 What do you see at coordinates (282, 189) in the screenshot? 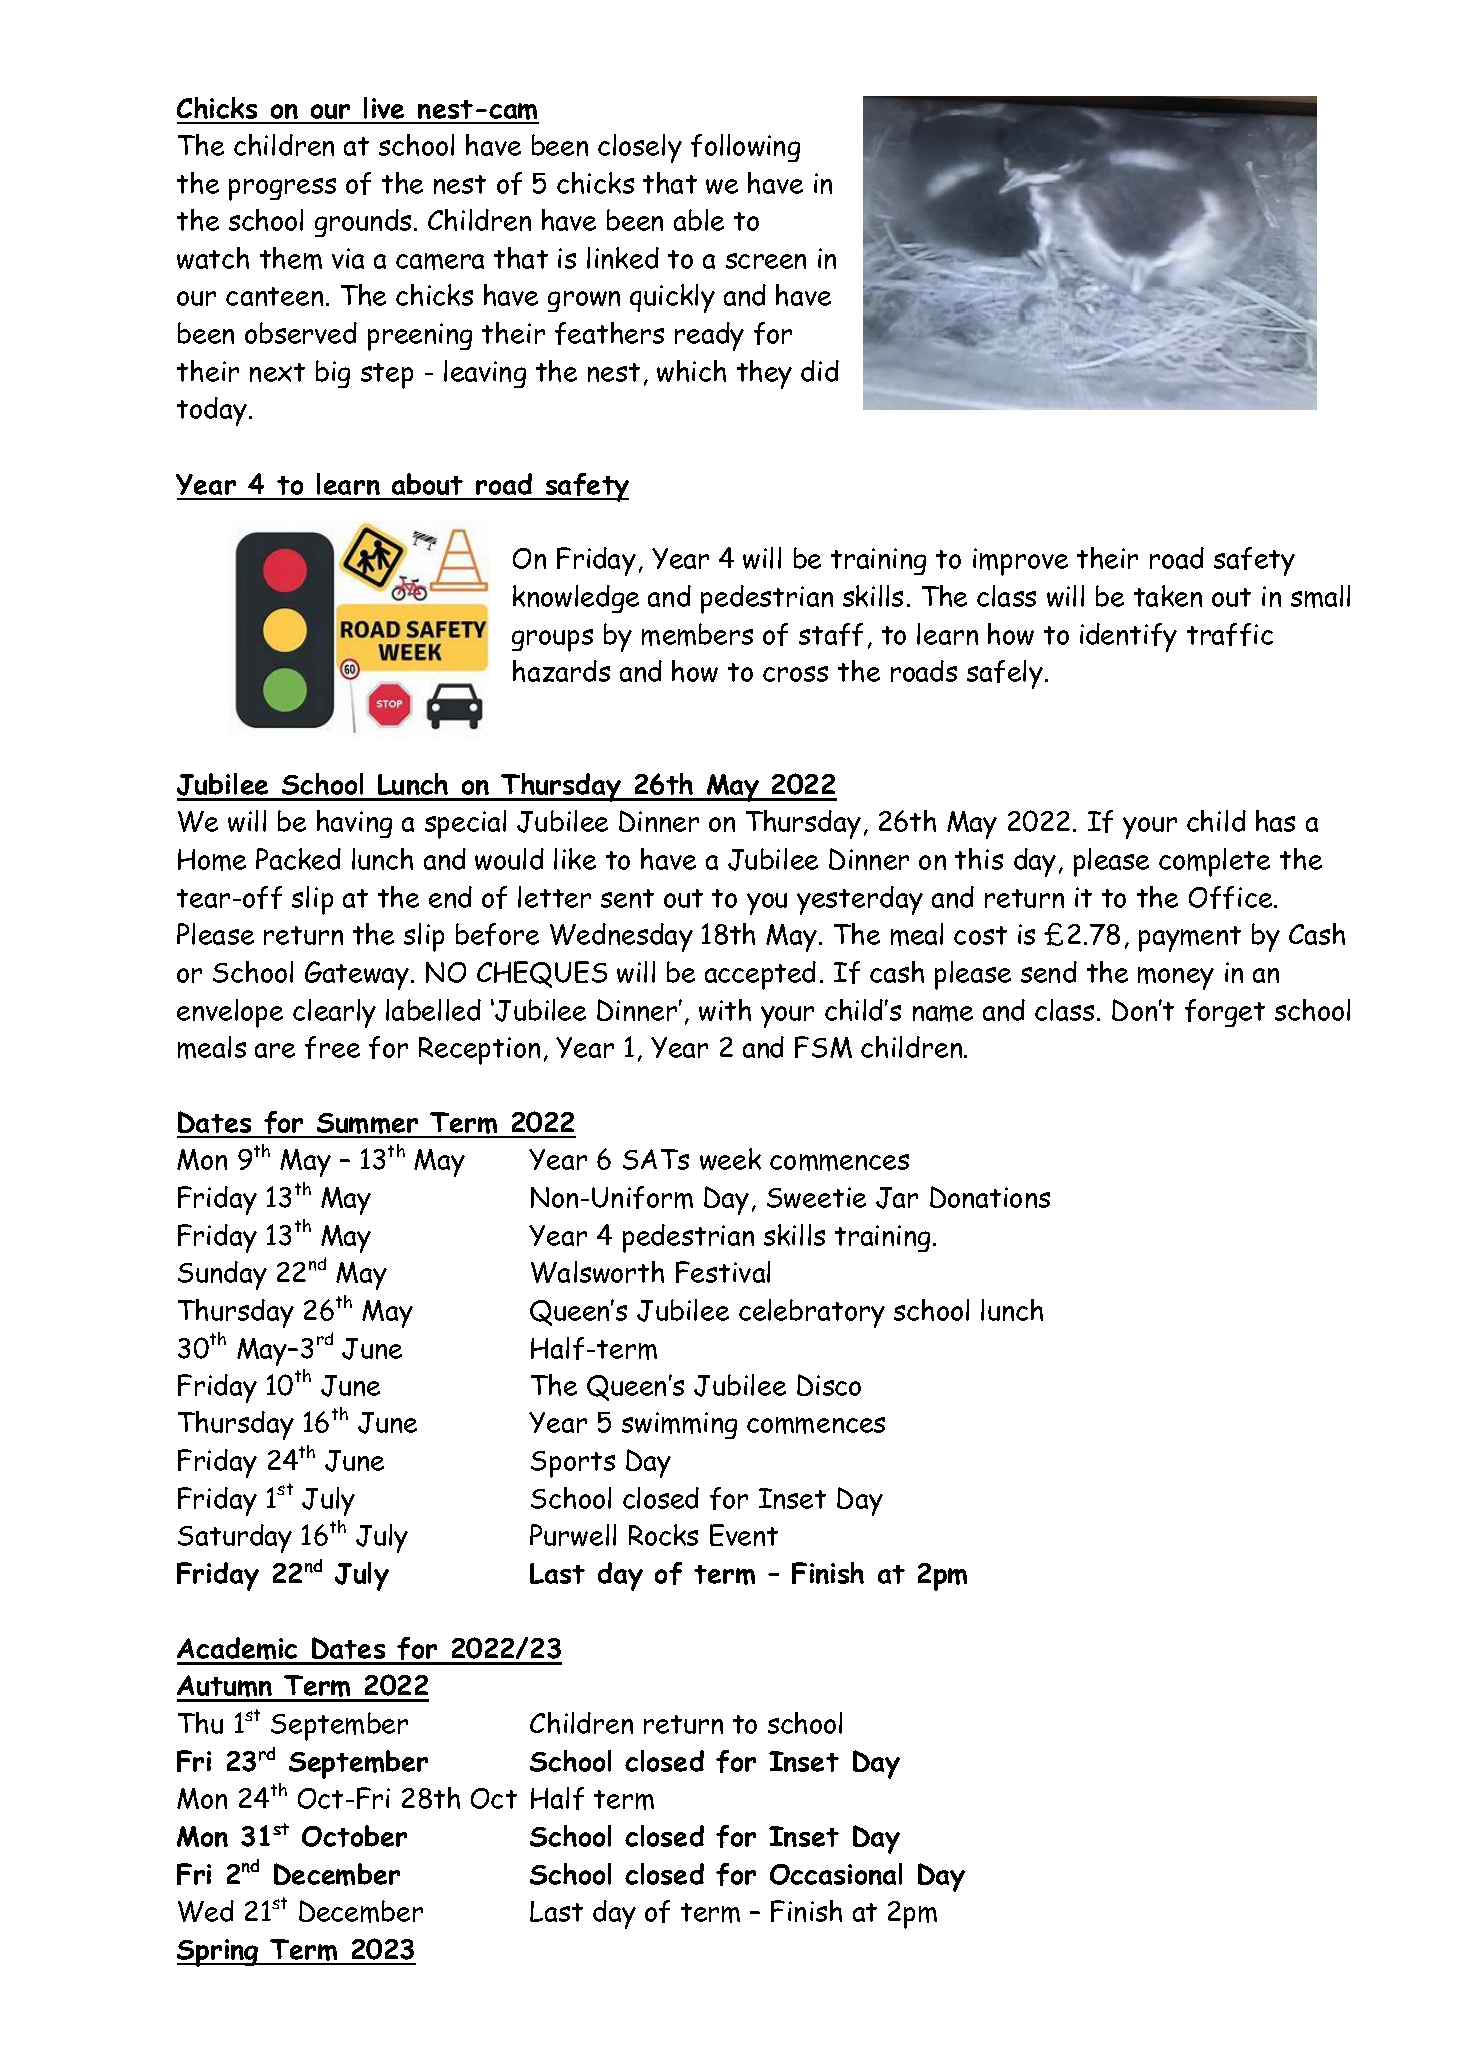
I see `progress` at bounding box center [282, 189].
